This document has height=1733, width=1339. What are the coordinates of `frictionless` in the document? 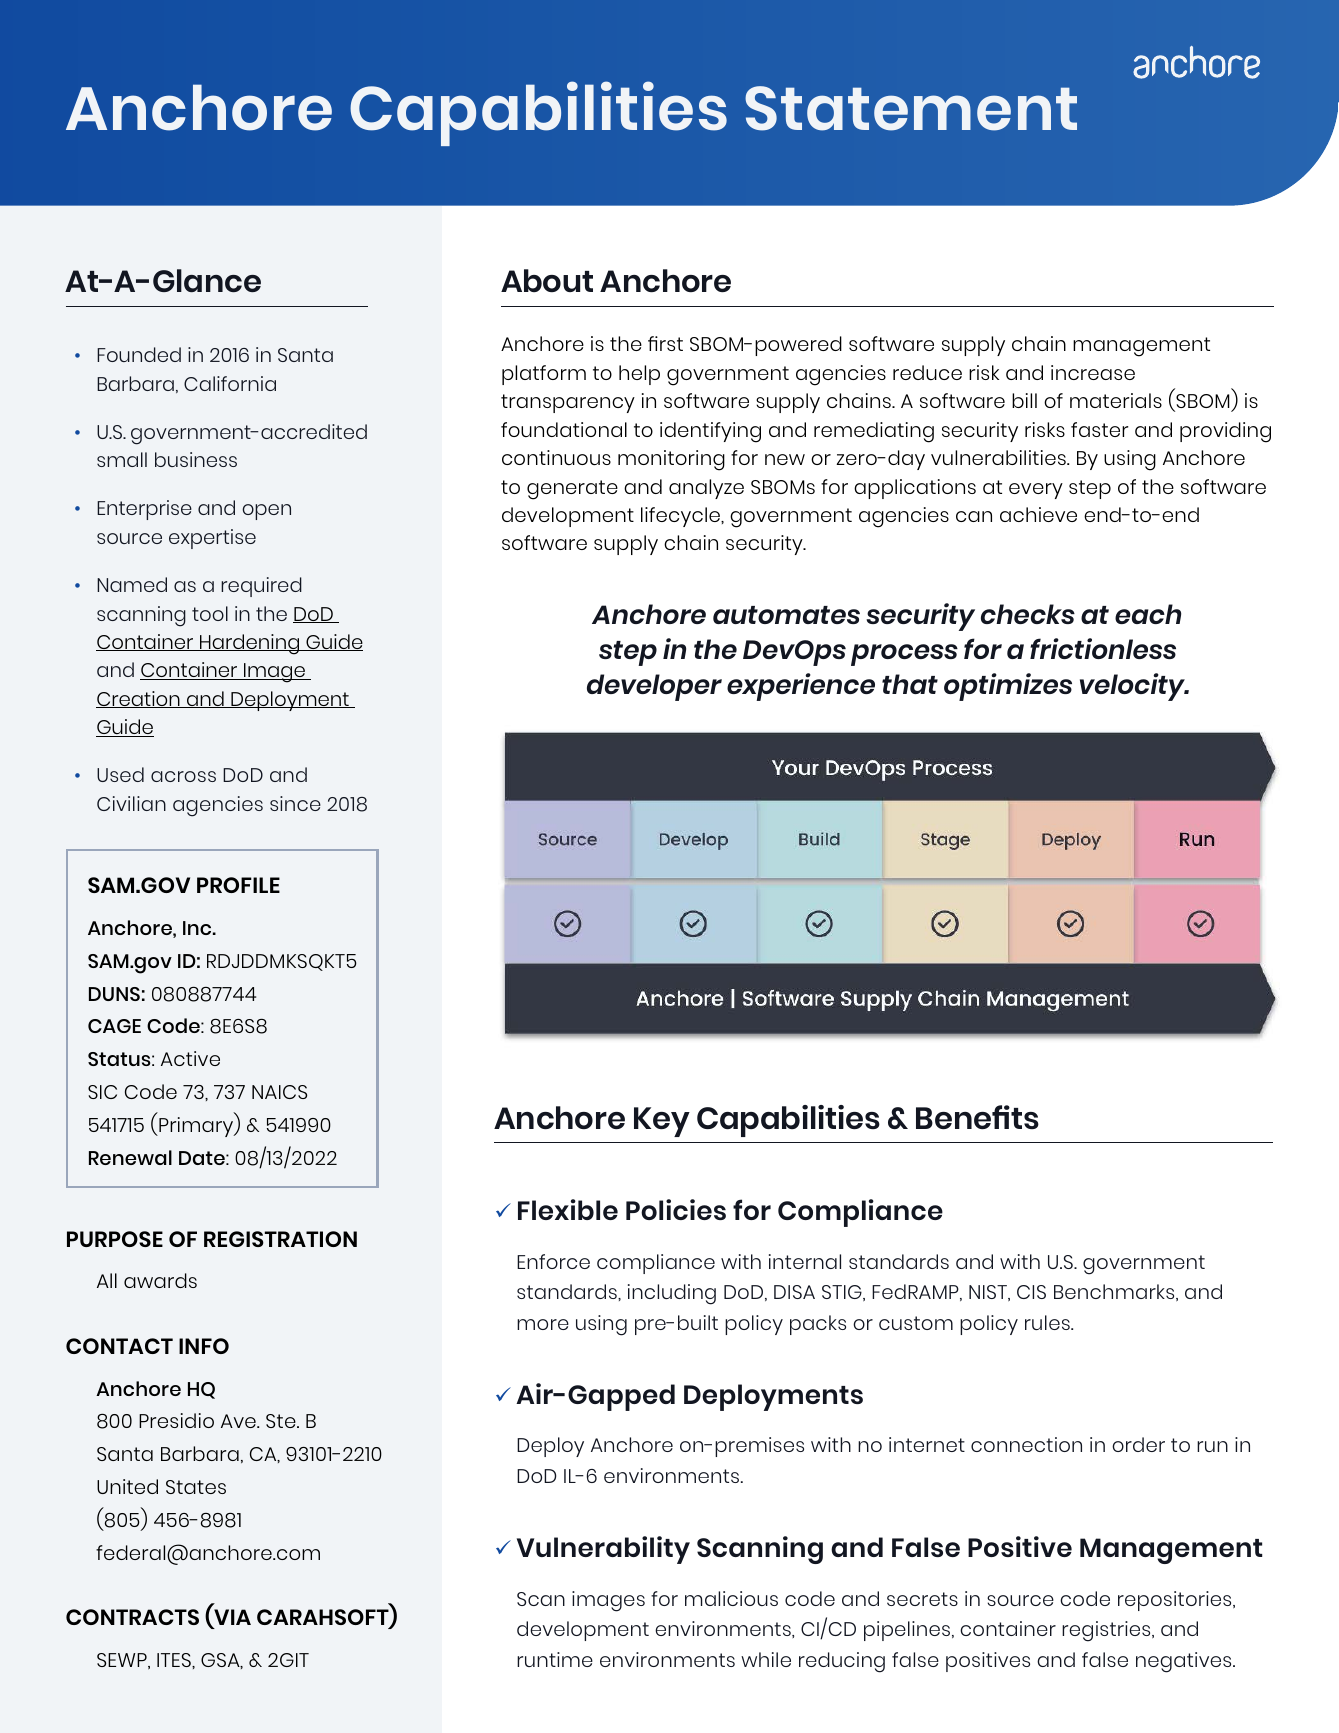 It's located at (1103, 648).
